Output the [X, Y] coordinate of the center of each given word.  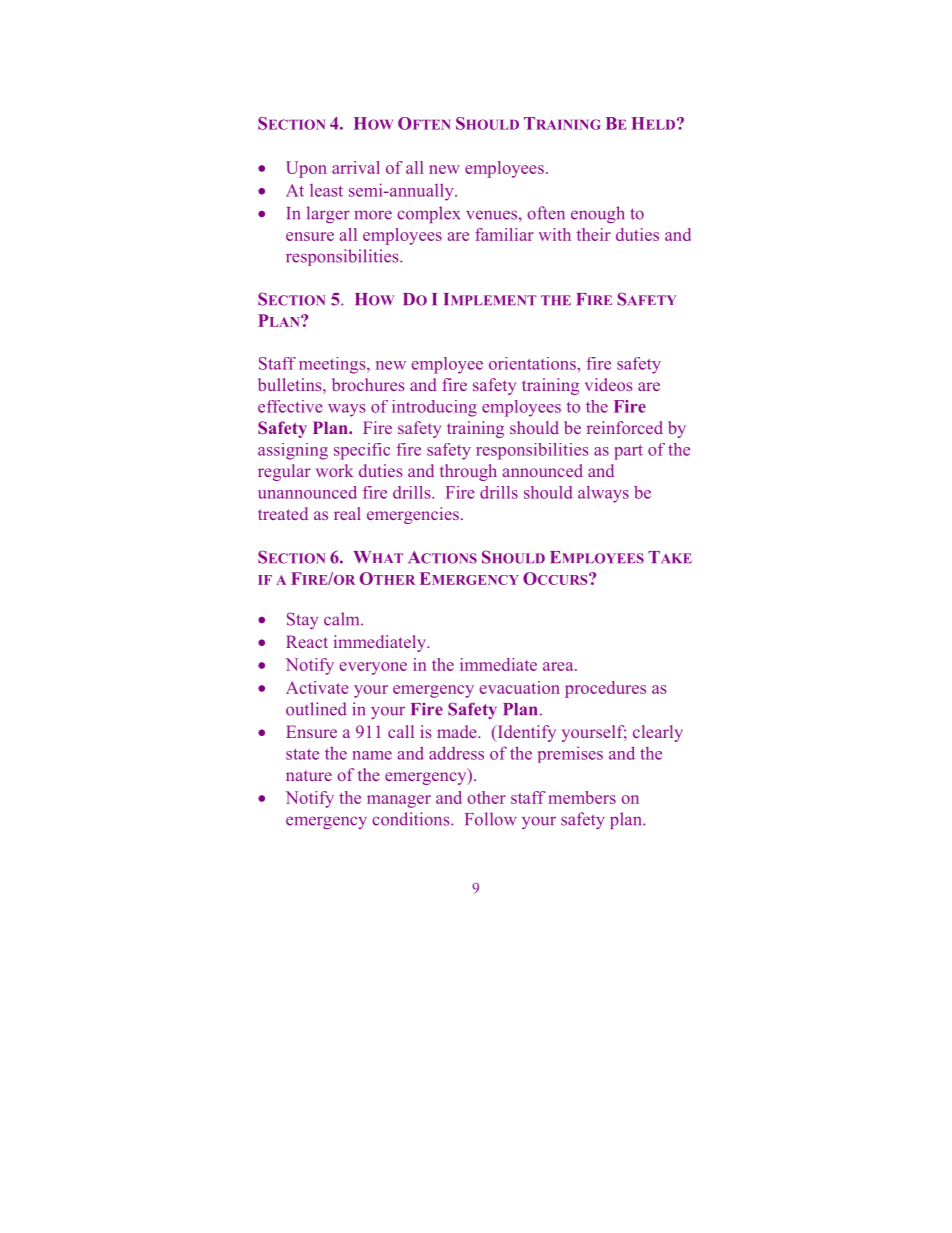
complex [428, 214]
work [334, 470]
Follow [491, 819]
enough [597, 214]
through [468, 472]
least [326, 190]
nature [309, 775]
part [628, 452]
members [582, 797]
